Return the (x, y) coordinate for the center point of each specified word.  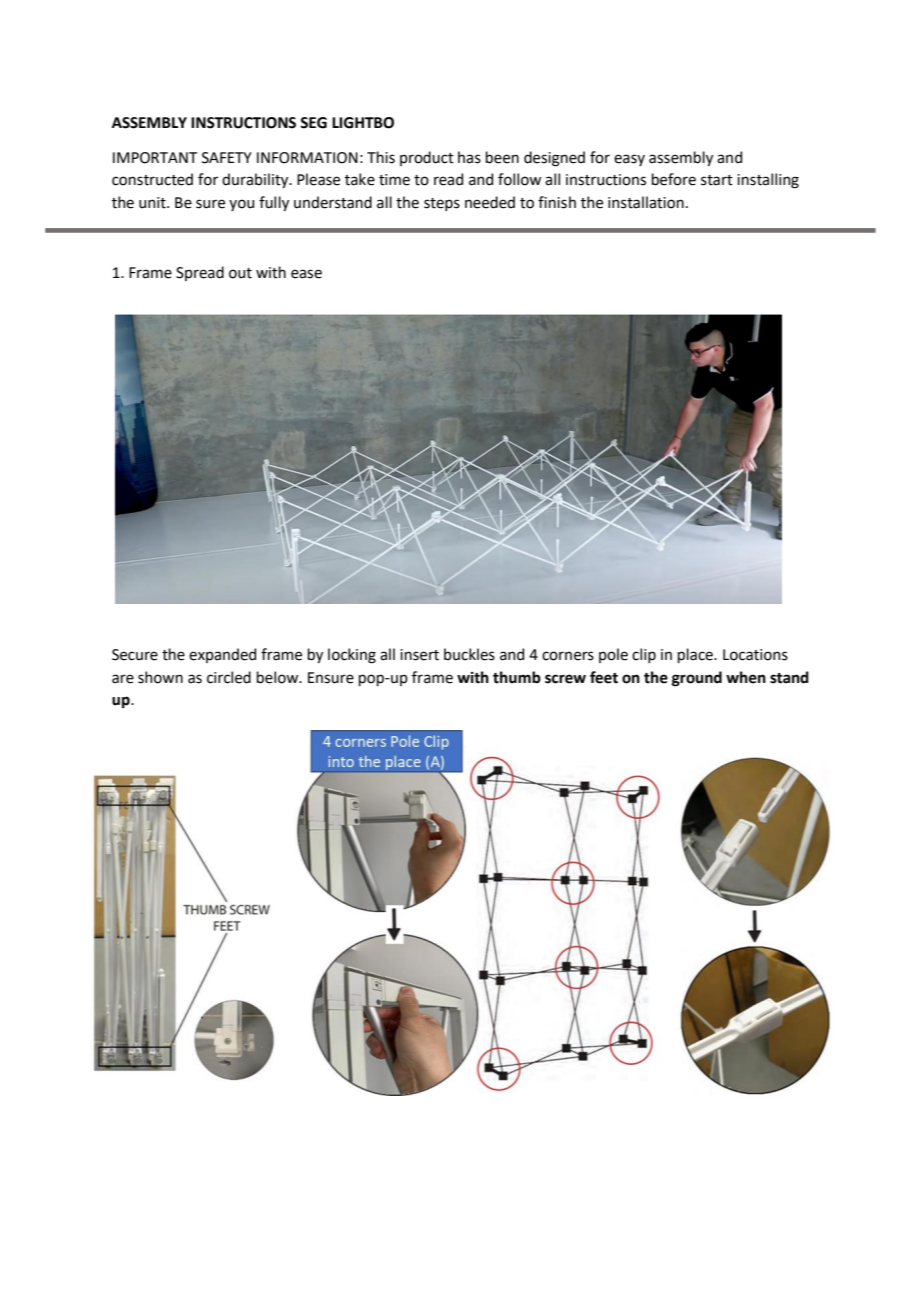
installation (646, 202)
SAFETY (227, 158)
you (241, 205)
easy (629, 160)
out (240, 273)
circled (229, 677)
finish (557, 202)
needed (490, 202)
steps (442, 204)
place (696, 655)
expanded (222, 655)
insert (419, 655)
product (427, 158)
